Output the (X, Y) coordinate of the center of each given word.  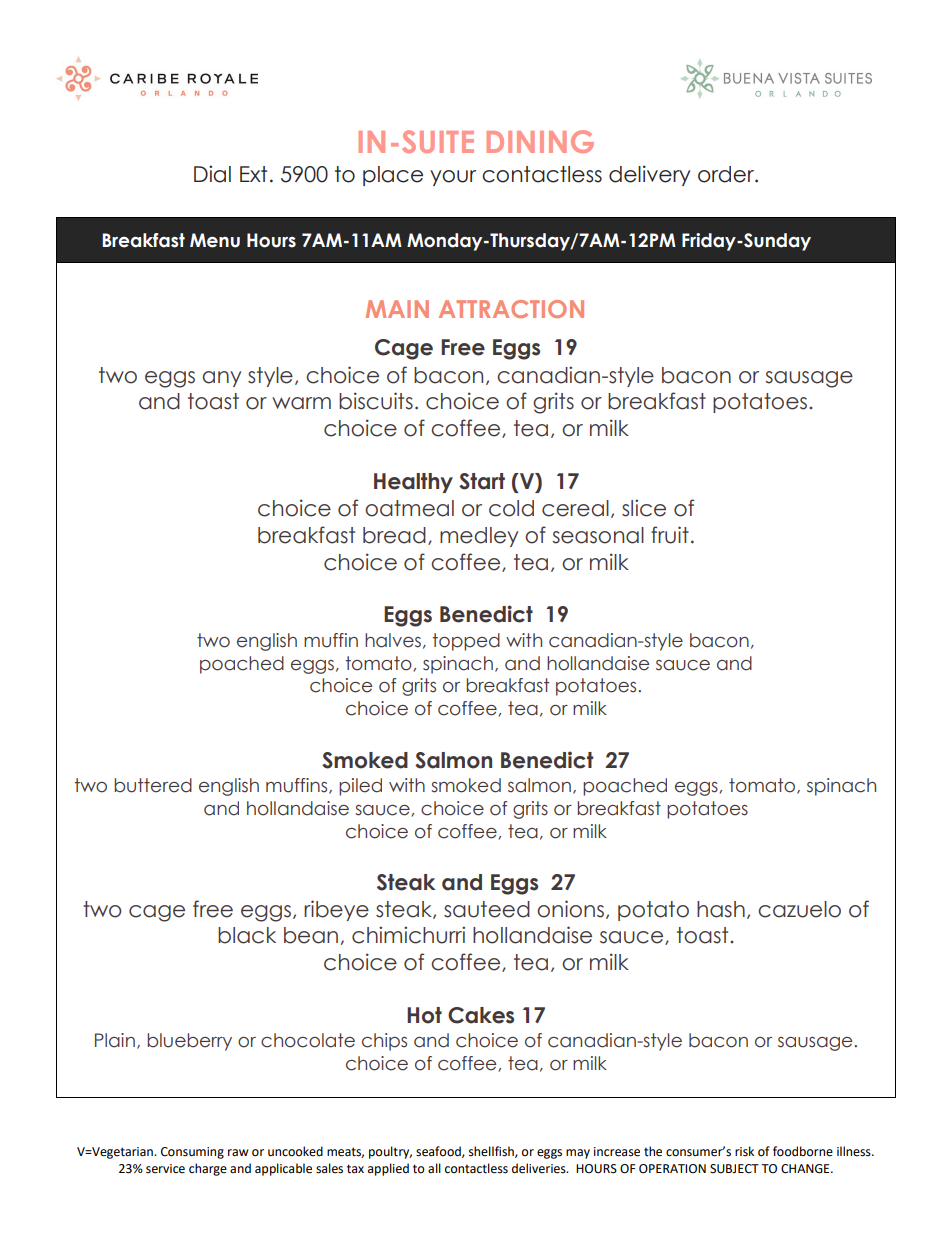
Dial (212, 174)
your (453, 178)
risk (744, 1151)
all (434, 1168)
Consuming (192, 1153)
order (727, 174)
